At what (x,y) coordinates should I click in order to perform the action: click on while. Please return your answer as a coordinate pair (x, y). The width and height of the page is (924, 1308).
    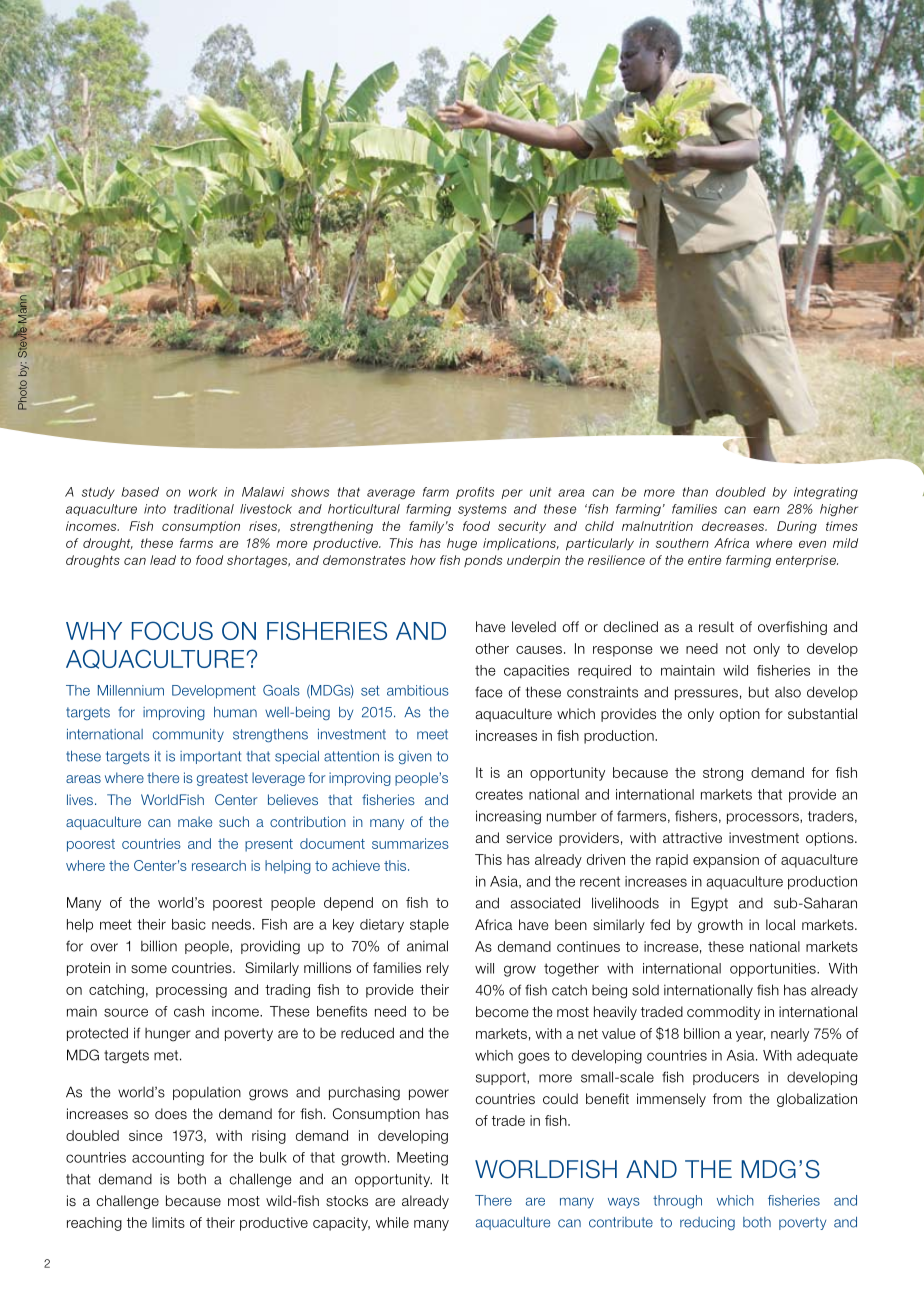
    Looking at the image, I should click on (392, 1222).
